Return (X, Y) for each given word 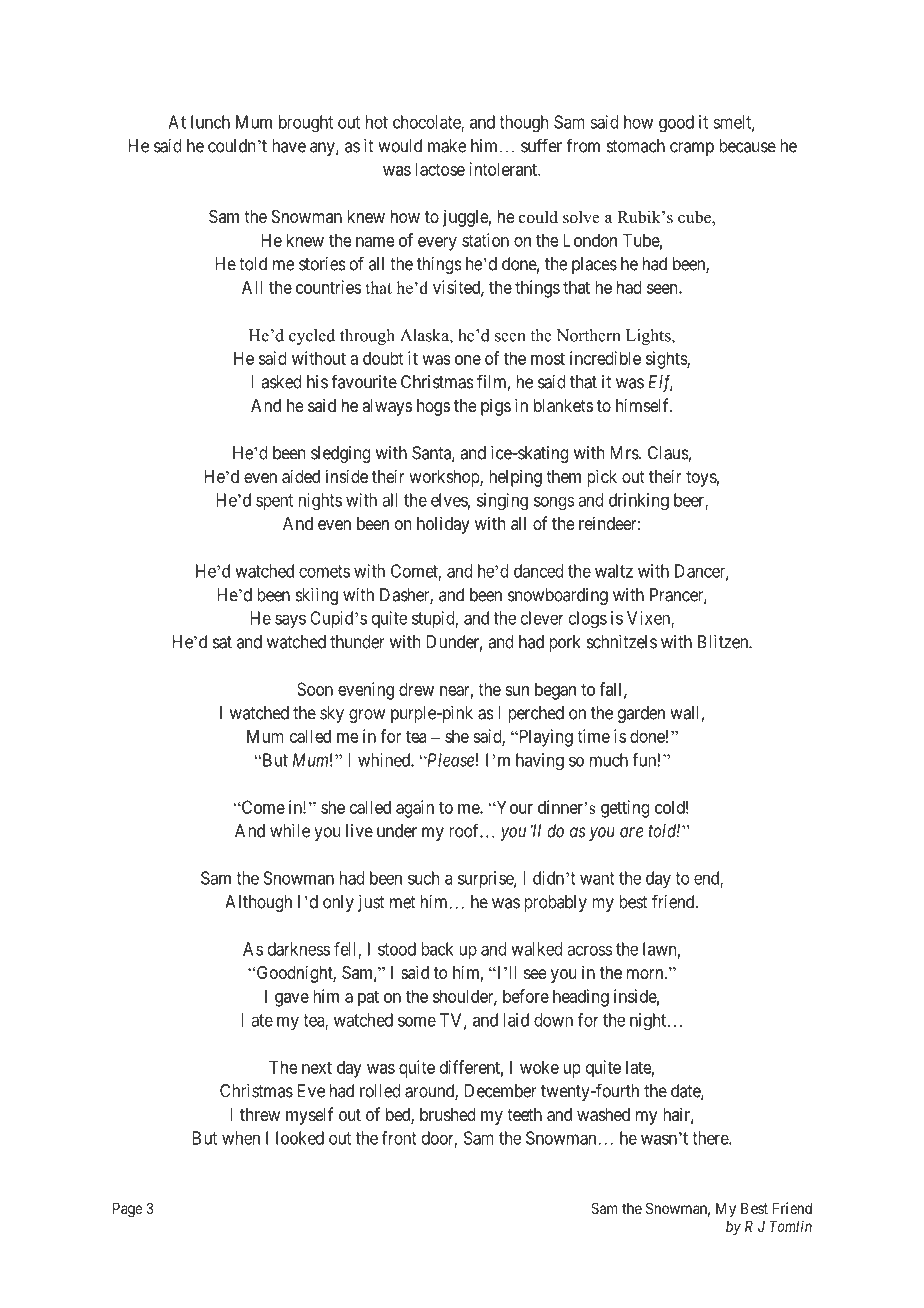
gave (292, 1000)
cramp (692, 149)
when (241, 1138)
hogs (433, 407)
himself (644, 405)
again (415, 809)
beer (690, 501)
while (290, 831)
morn (646, 974)
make (447, 146)
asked (281, 382)
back (437, 949)
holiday (443, 525)
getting (625, 809)
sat (222, 642)
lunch (210, 122)
